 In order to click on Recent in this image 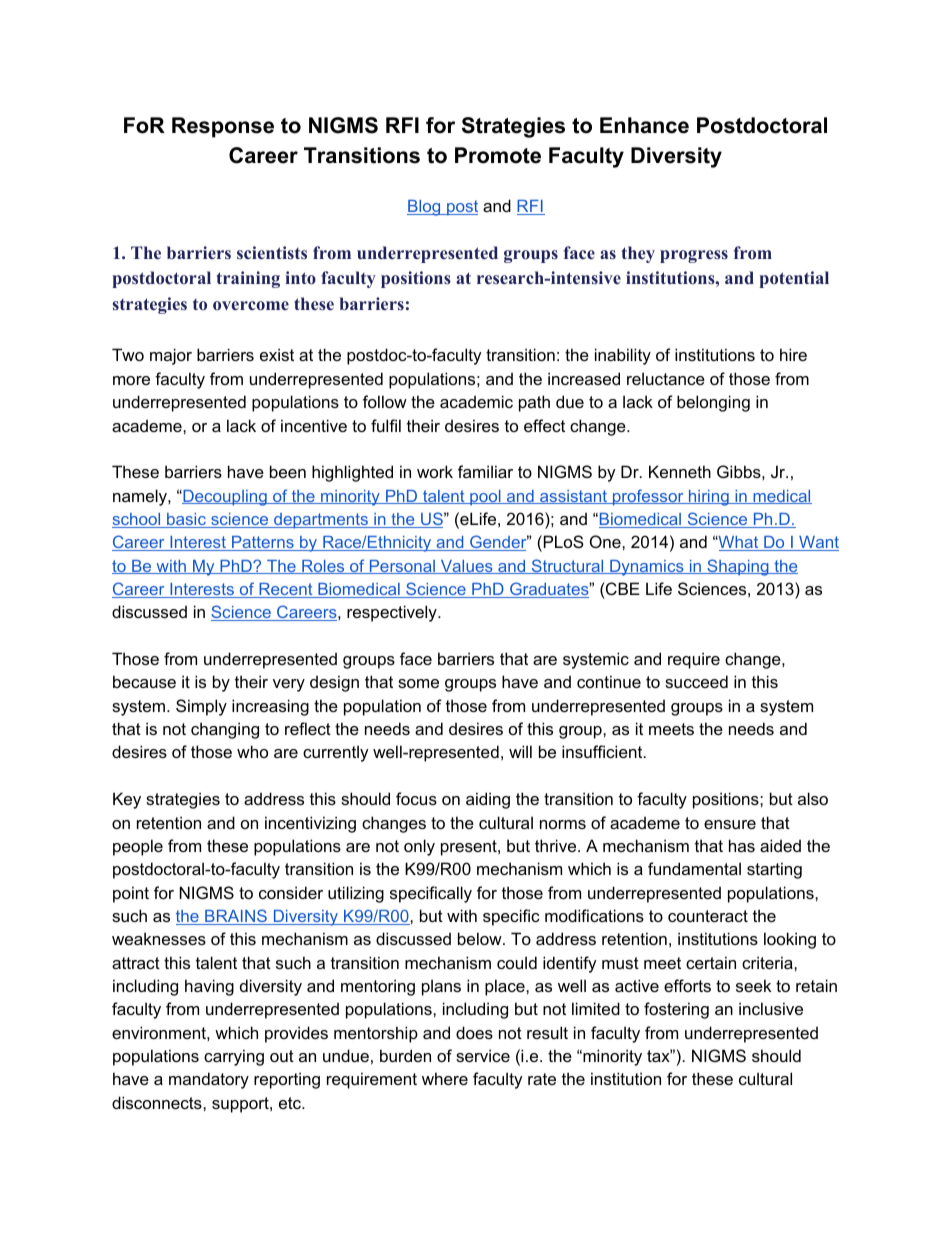, I will do `click(286, 590)`.
